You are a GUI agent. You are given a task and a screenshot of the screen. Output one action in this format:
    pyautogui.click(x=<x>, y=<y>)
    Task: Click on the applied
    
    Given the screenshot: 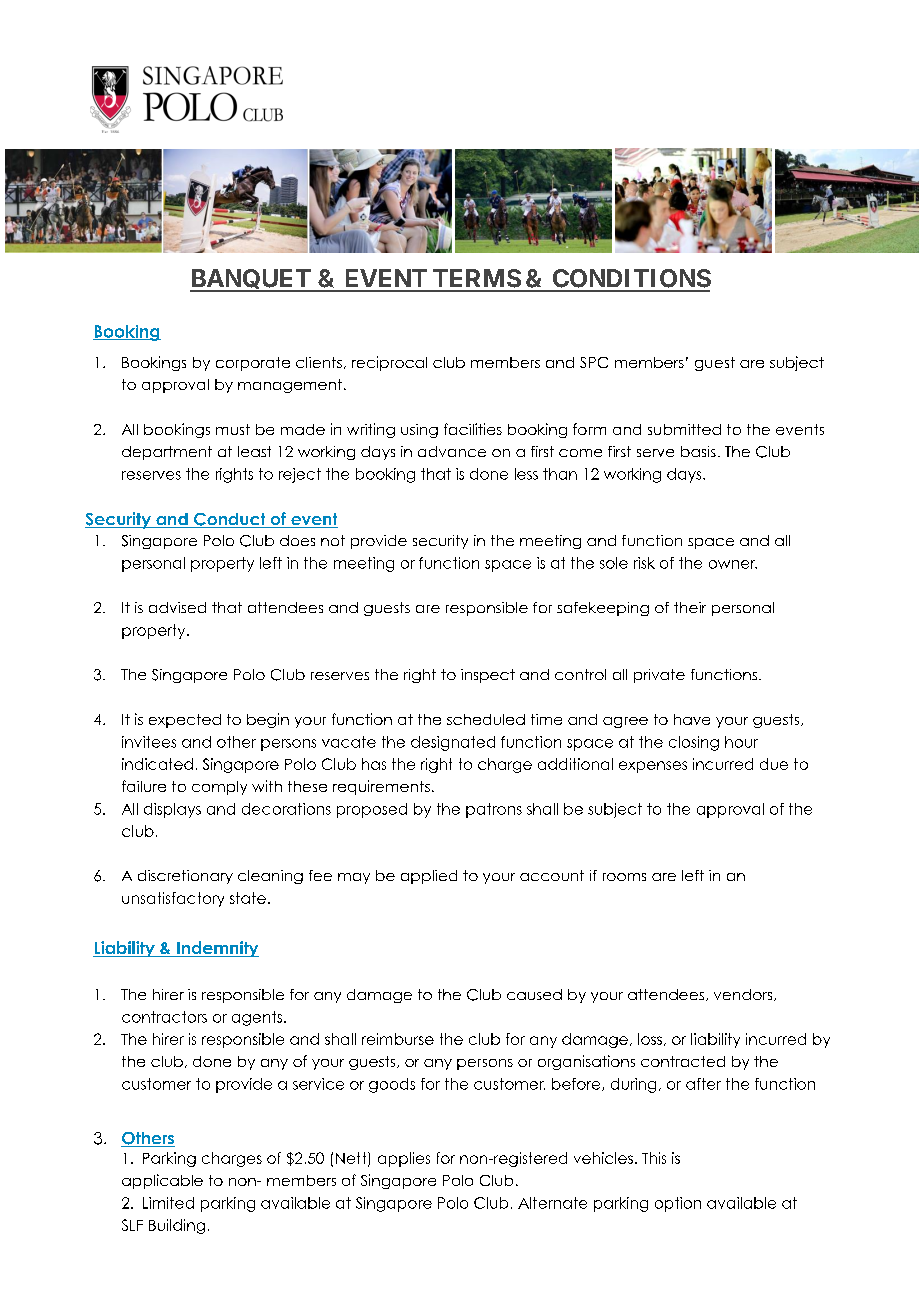 What is the action you would take?
    pyautogui.click(x=429, y=877)
